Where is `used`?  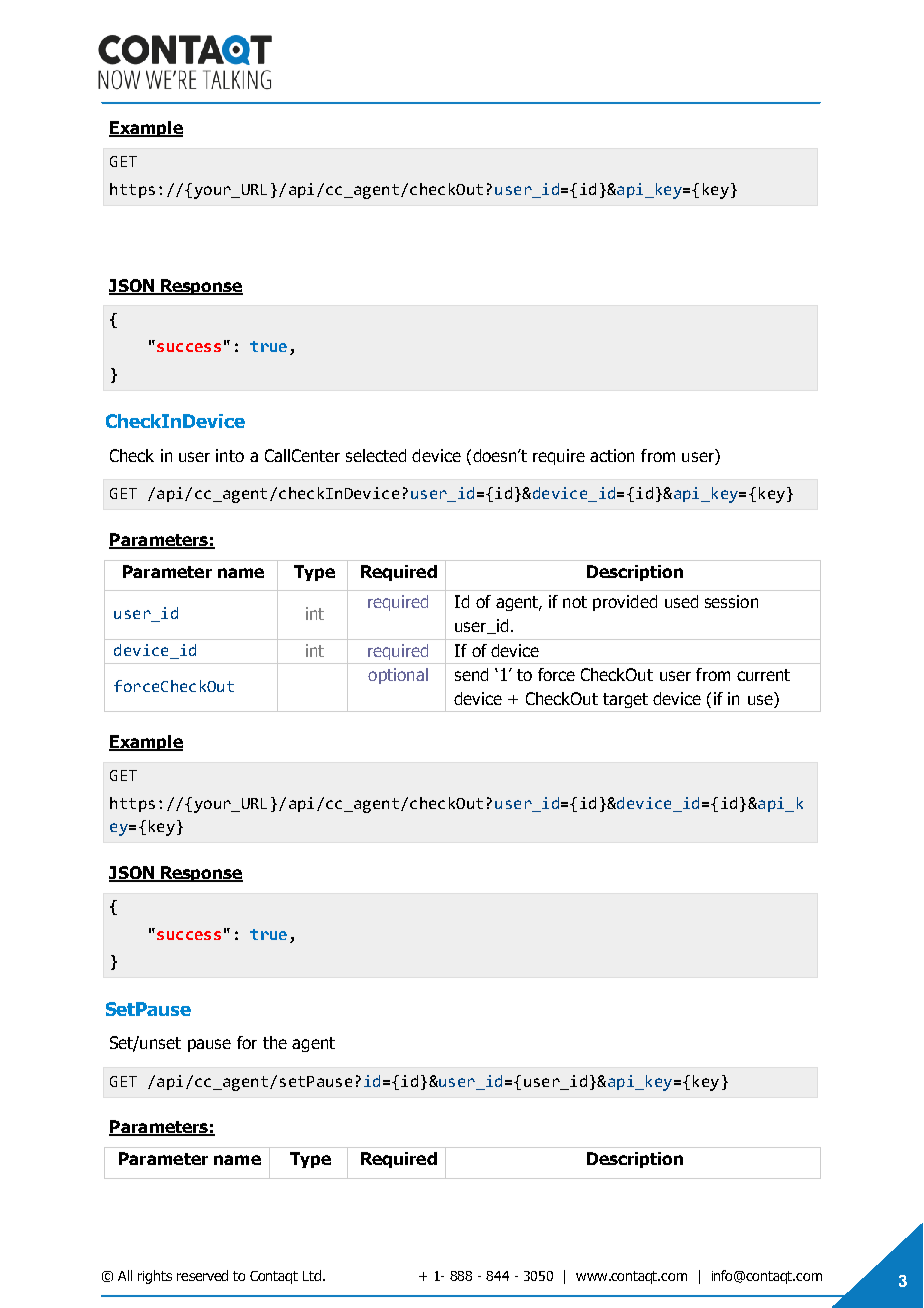 used is located at coordinates (681, 601).
